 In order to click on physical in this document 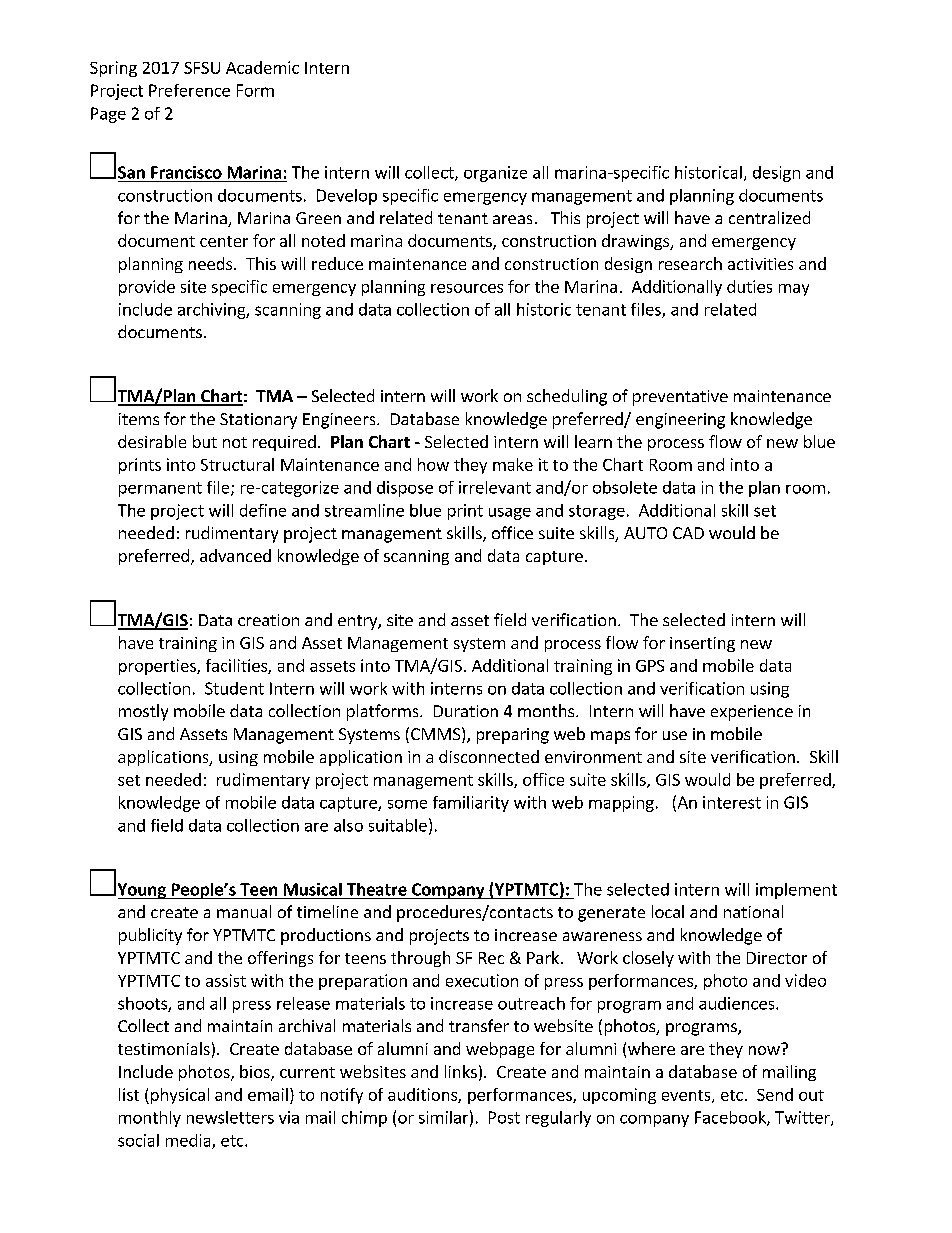, I will do `click(180, 1096)`.
